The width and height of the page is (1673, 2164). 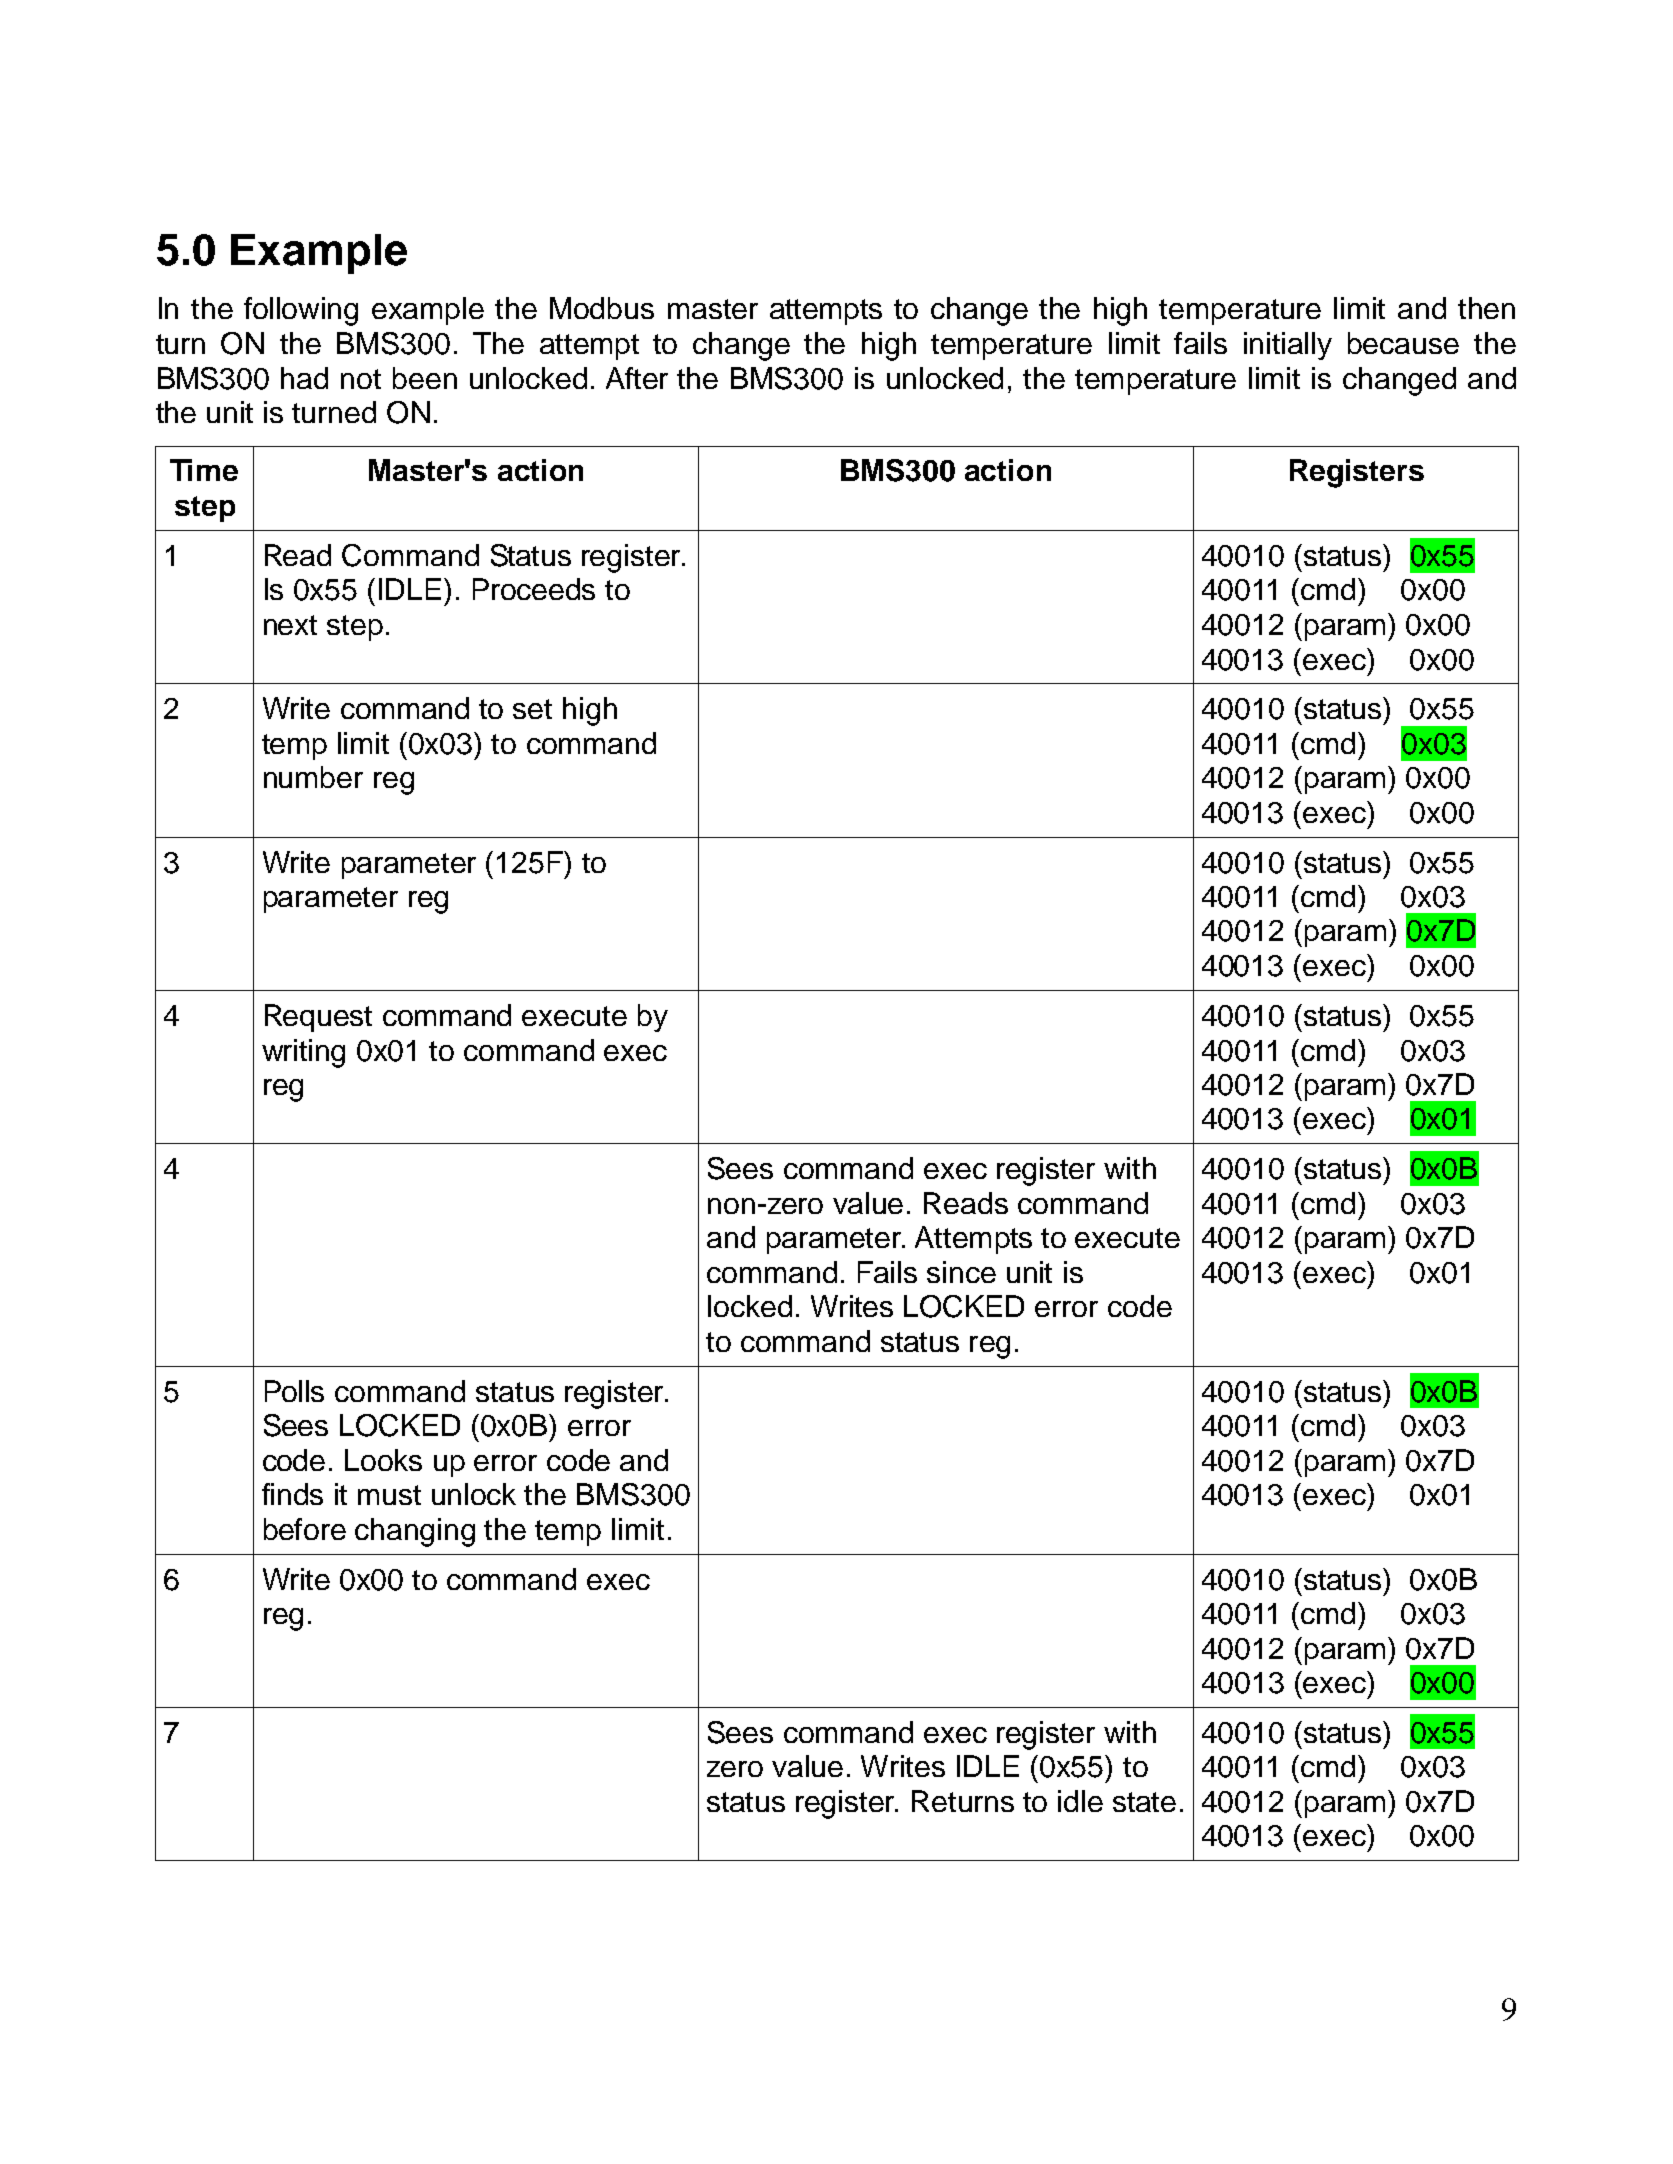 I want to click on writing, so click(x=303, y=1053).
